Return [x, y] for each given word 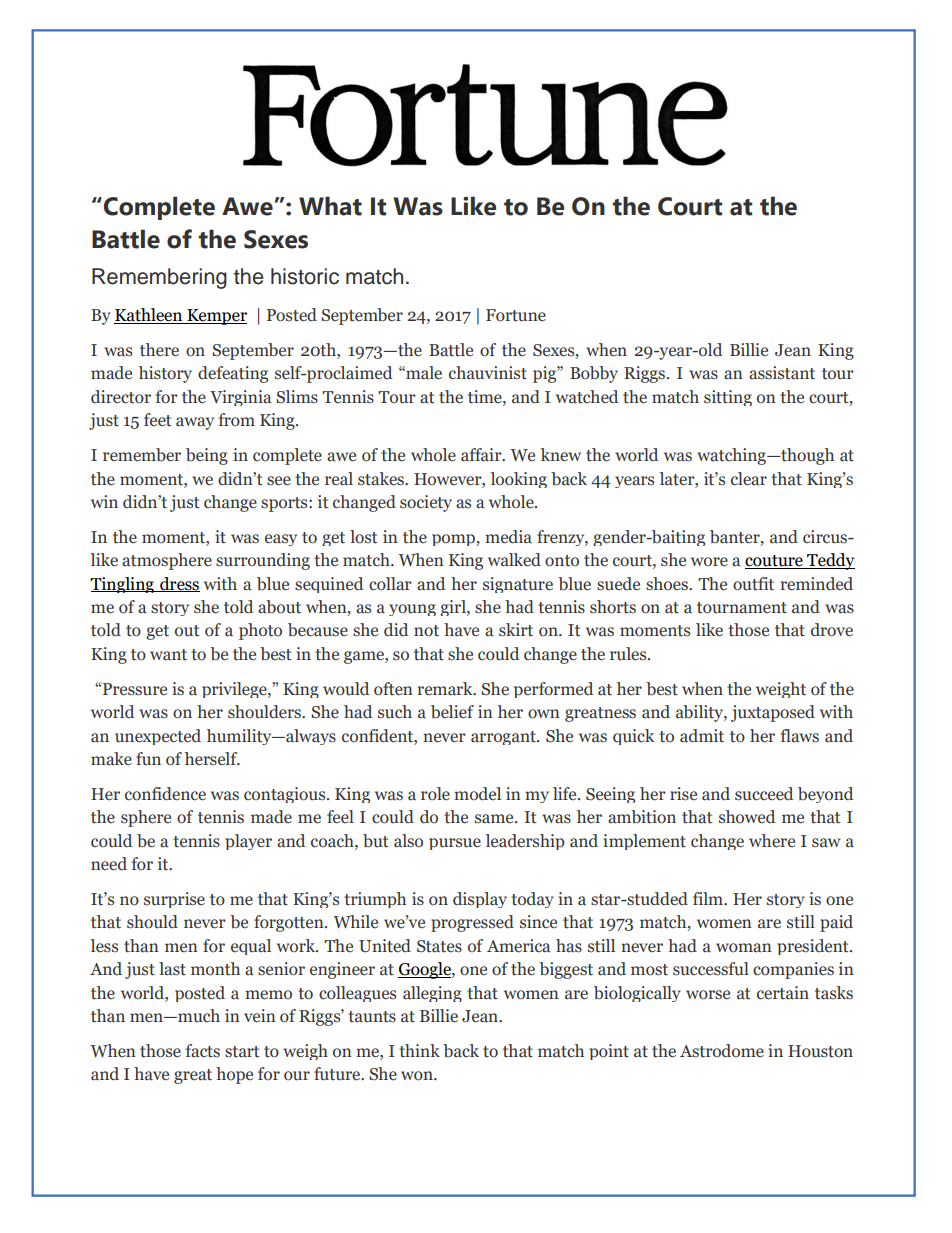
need [109, 864]
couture [775, 562]
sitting [728, 398]
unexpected [158, 737]
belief [452, 712]
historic [305, 276]
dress [179, 584]
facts [202, 1051]
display [480, 900]
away [195, 423]
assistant [782, 373]
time [486, 397]
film [709, 898]
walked [514, 560]
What [330, 206]
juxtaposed [773, 713]
